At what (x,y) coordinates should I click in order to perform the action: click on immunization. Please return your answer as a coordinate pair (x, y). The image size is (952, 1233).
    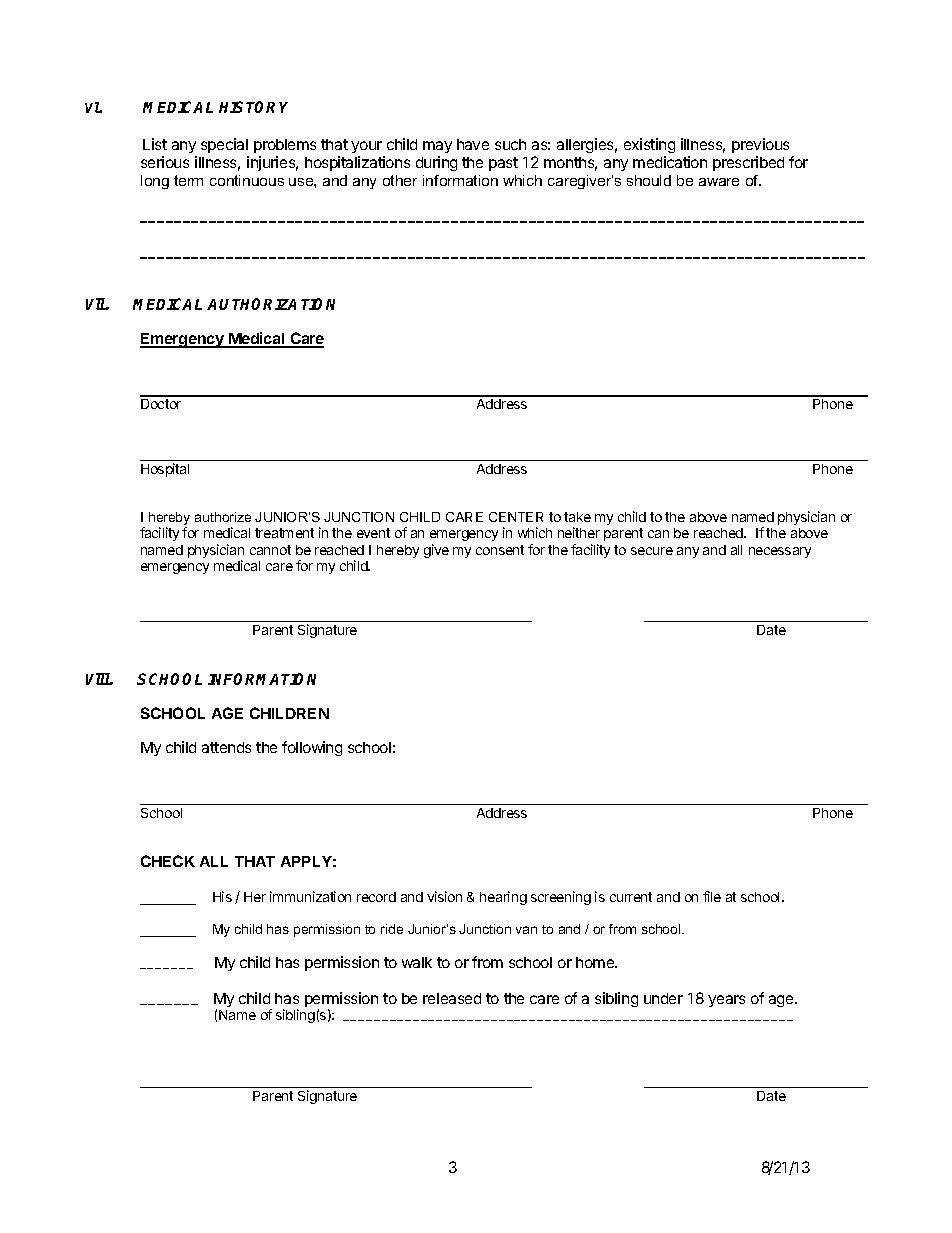
    Looking at the image, I should click on (310, 896).
